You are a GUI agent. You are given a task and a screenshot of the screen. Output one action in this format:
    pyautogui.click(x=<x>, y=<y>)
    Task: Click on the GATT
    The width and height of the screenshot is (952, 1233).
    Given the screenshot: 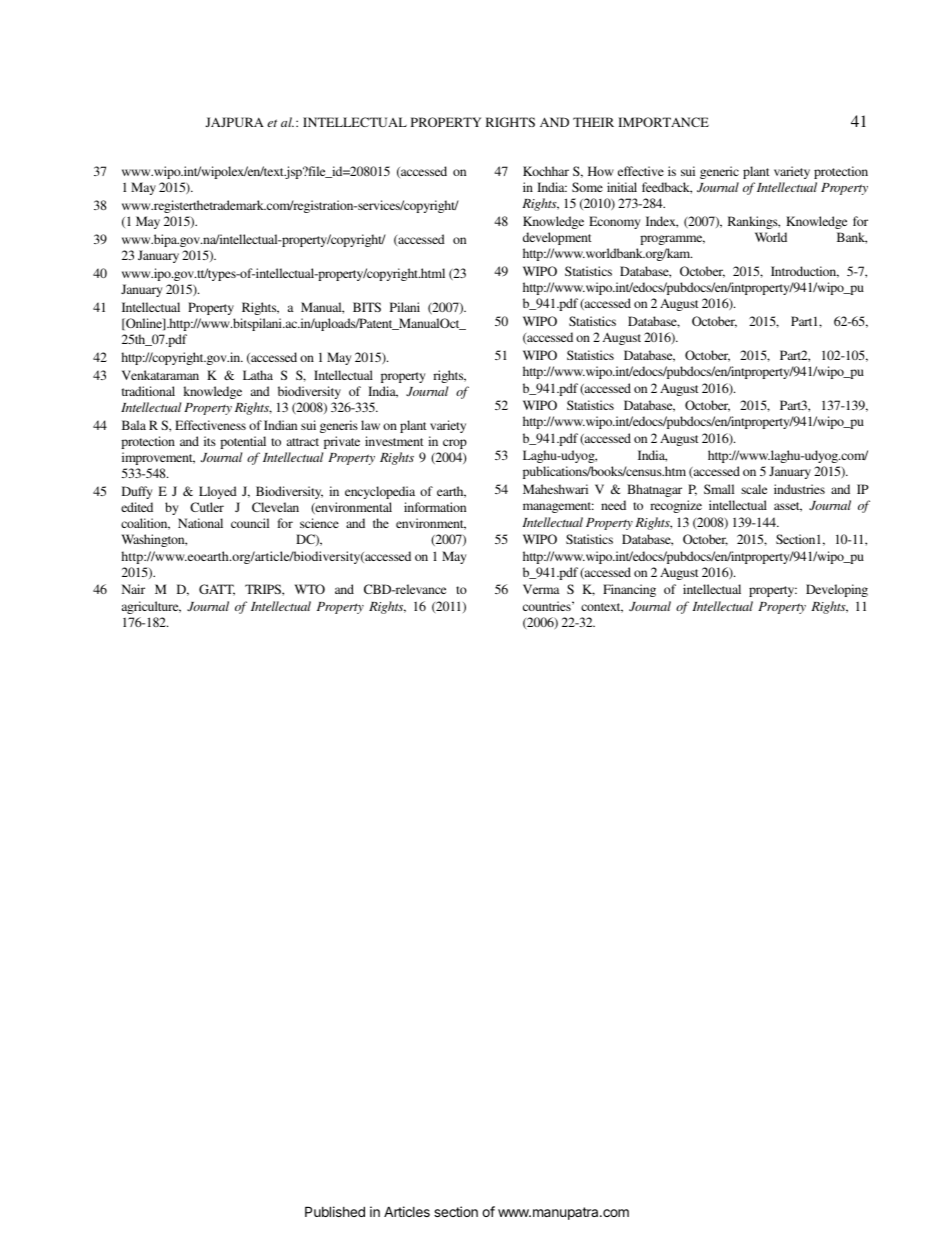 What is the action you would take?
    pyautogui.click(x=217, y=590)
